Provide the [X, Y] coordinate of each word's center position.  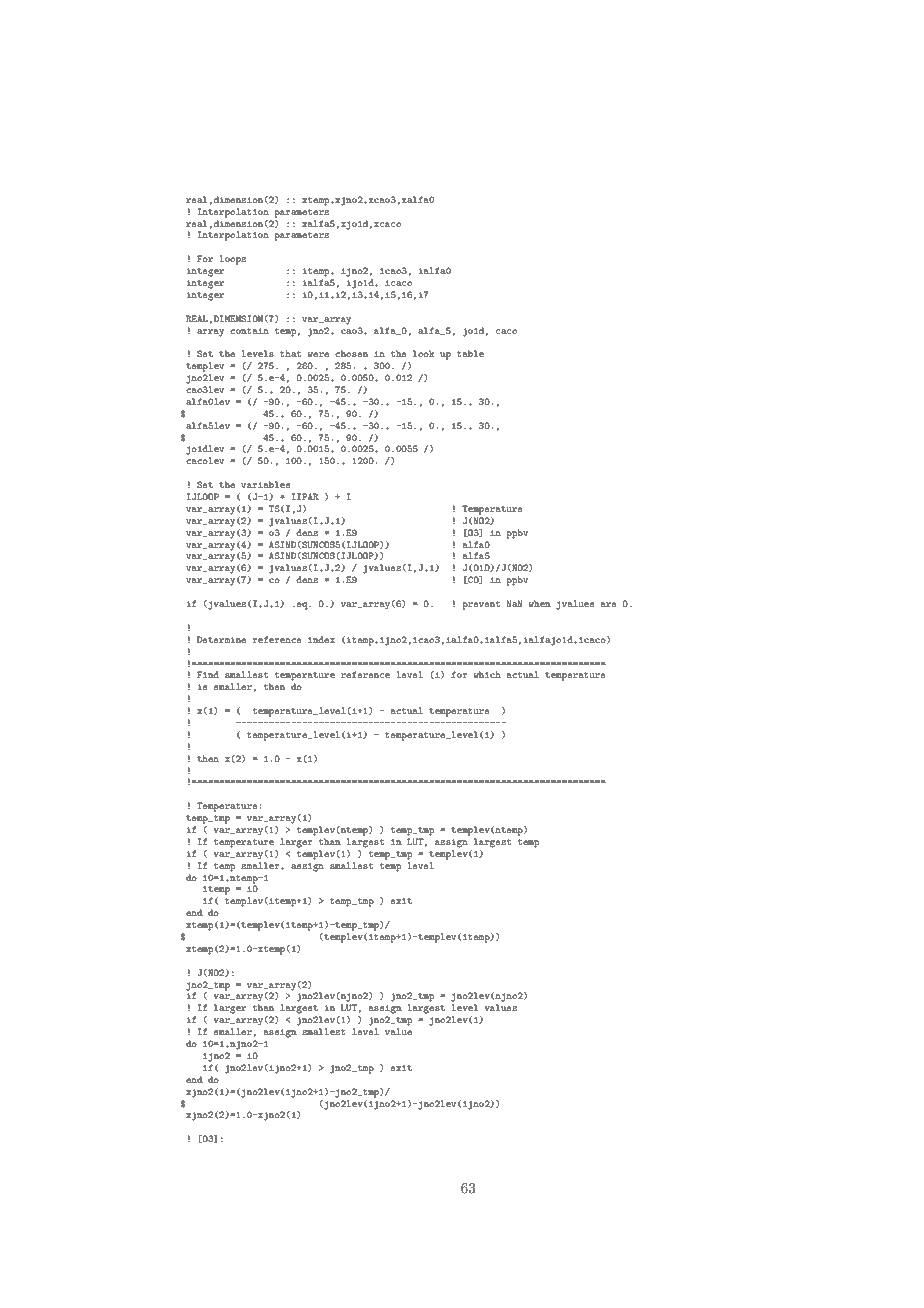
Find [208, 674]
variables [266, 484]
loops [232, 260]
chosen [351, 353]
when [539, 603]
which [487, 674]
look [424, 353]
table [470, 353]
